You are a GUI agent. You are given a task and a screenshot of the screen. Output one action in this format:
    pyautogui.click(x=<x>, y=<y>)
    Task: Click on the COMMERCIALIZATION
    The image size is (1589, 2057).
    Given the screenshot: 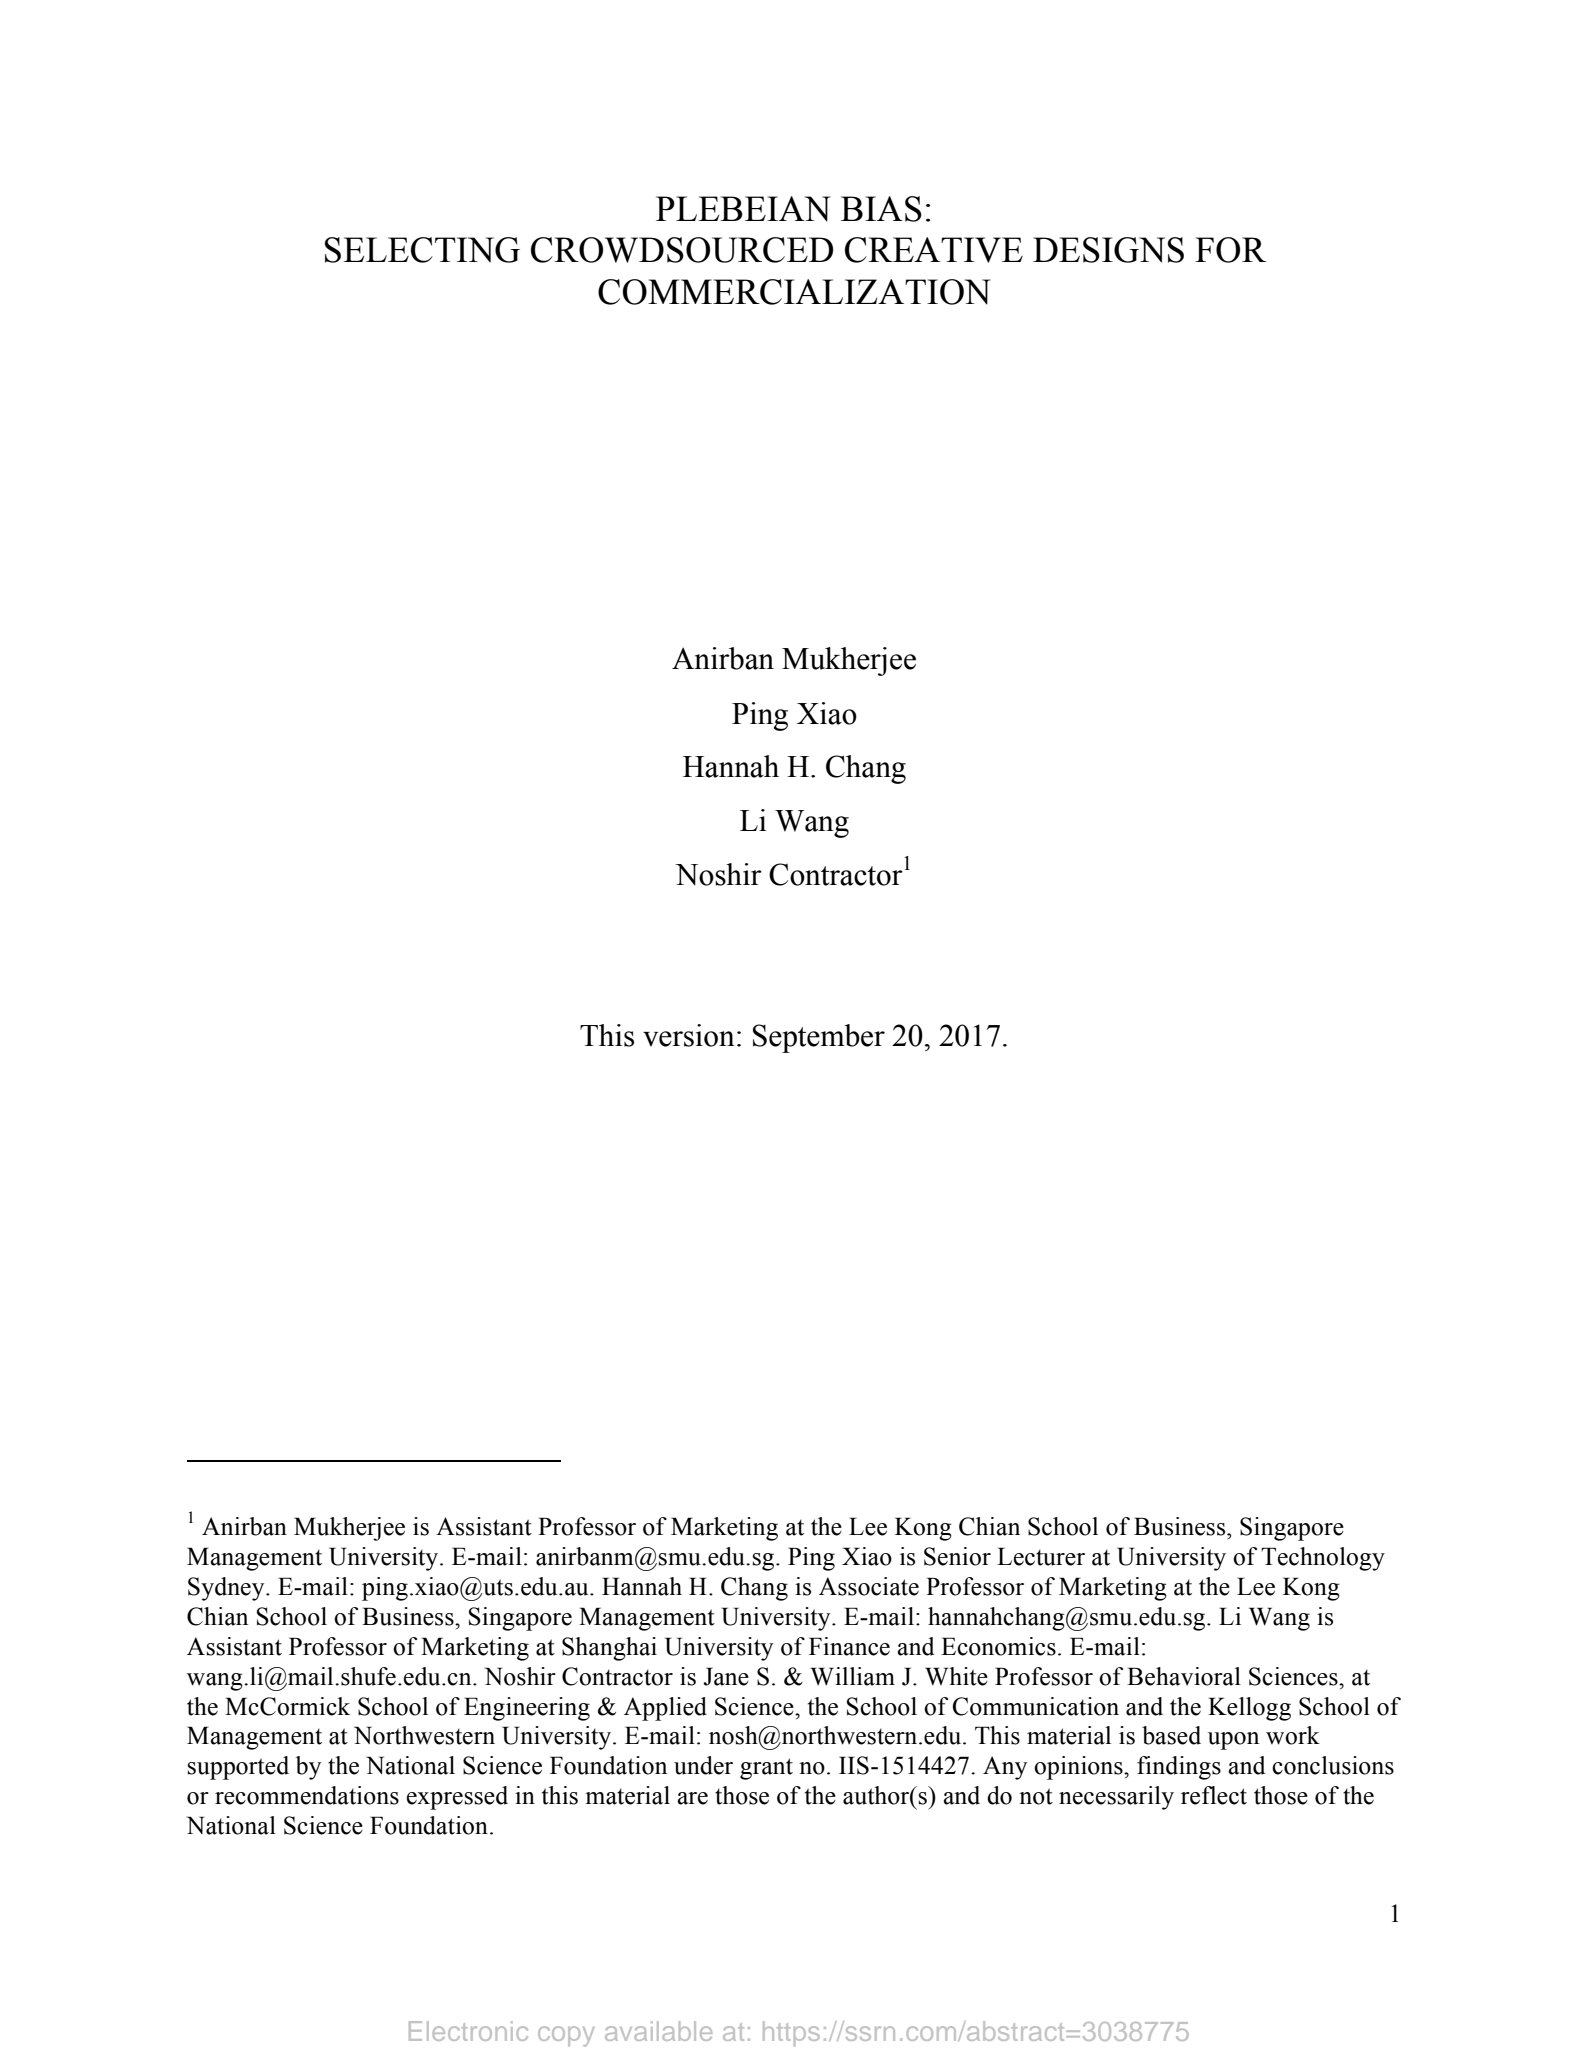 What is the action you would take?
    pyautogui.click(x=794, y=292)
